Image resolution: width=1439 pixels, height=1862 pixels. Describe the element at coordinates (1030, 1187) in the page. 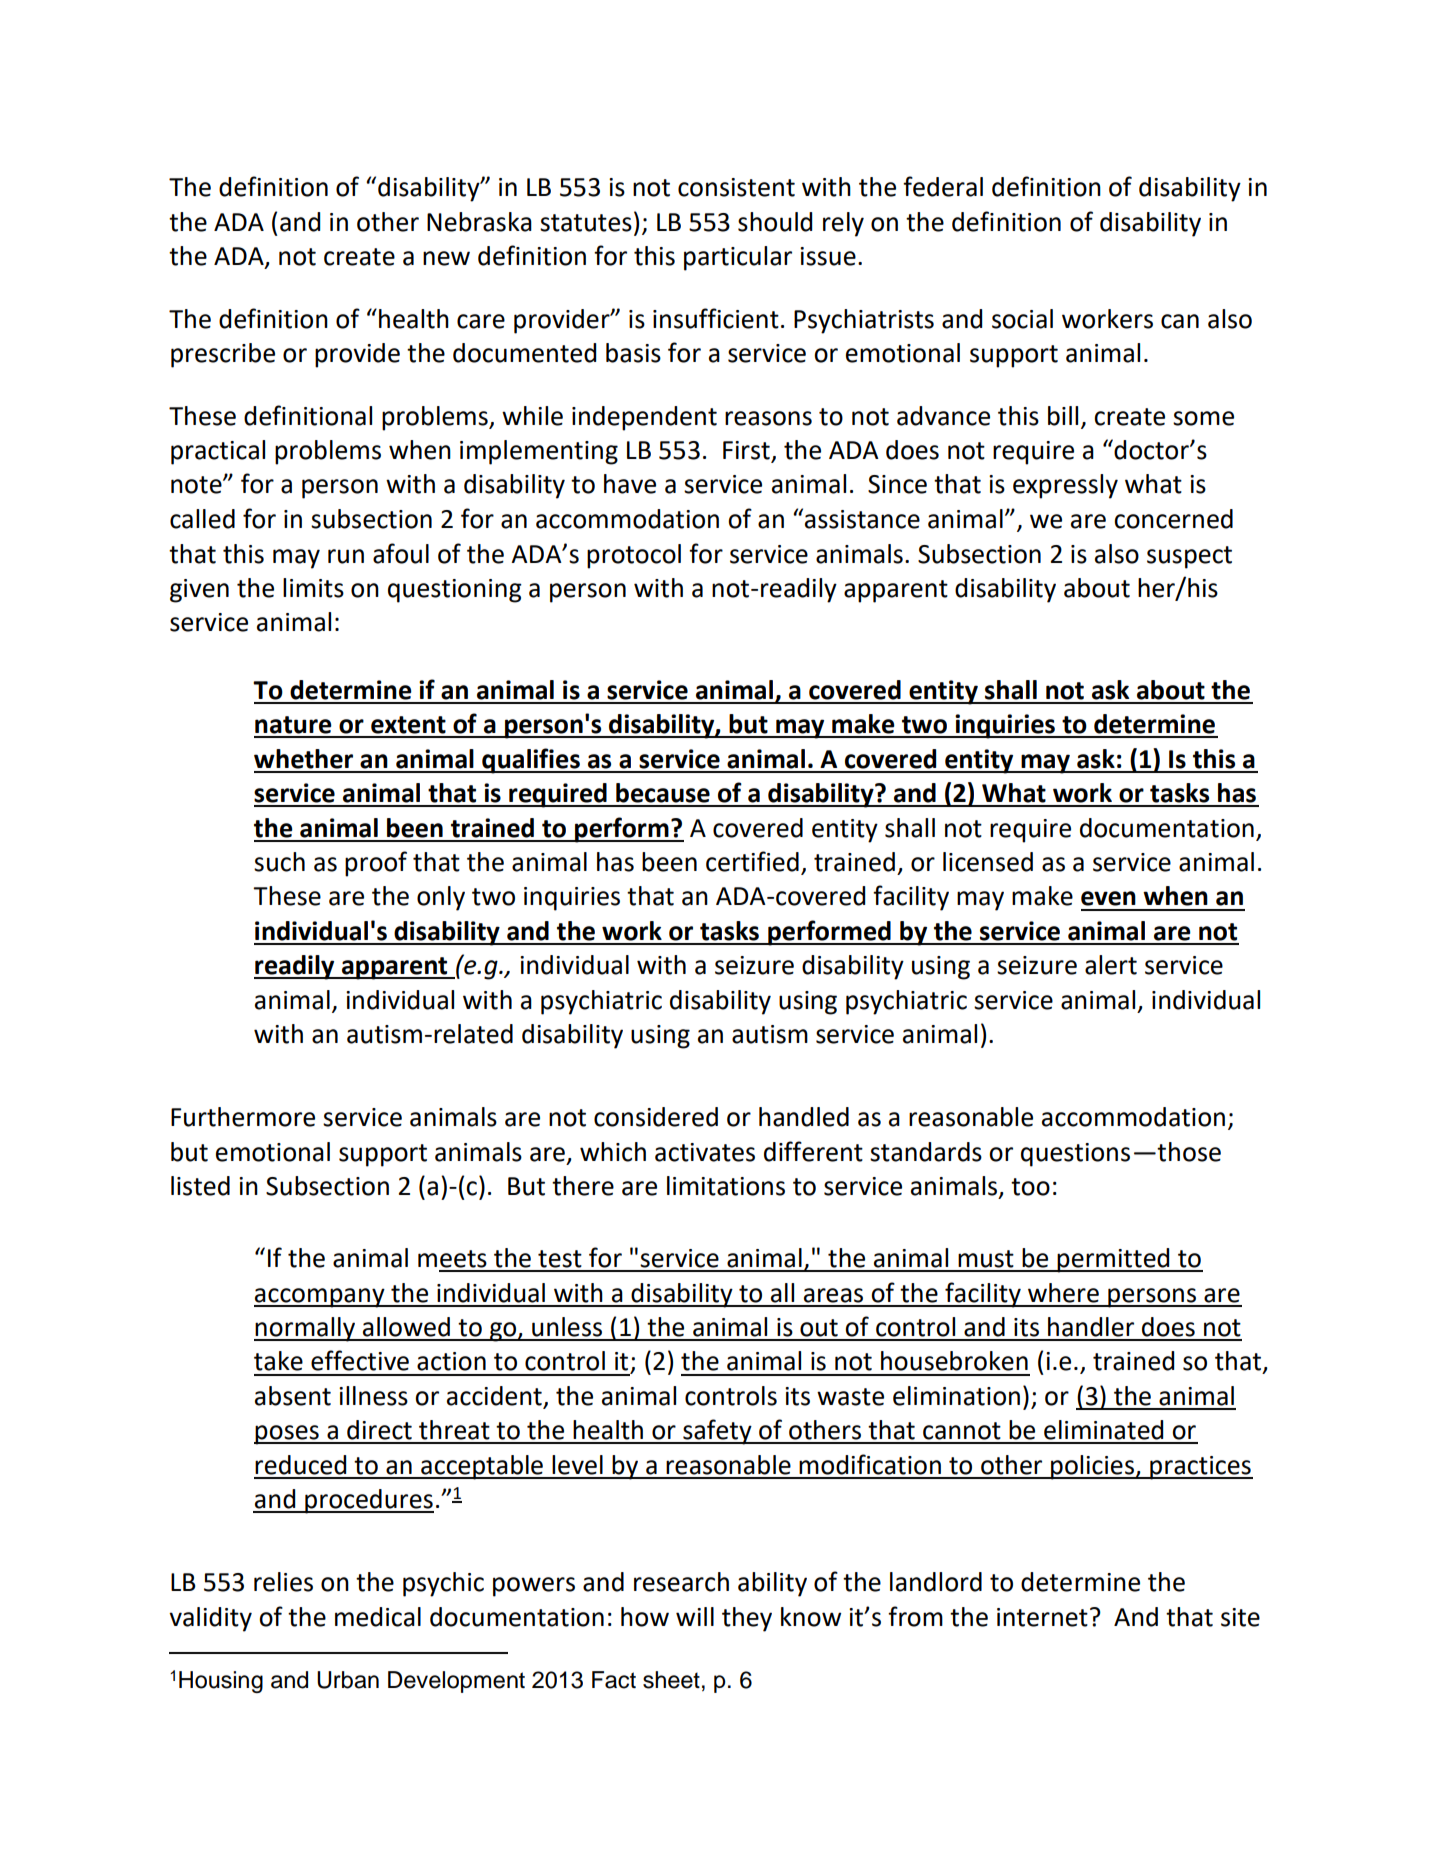

I see `too` at that location.
